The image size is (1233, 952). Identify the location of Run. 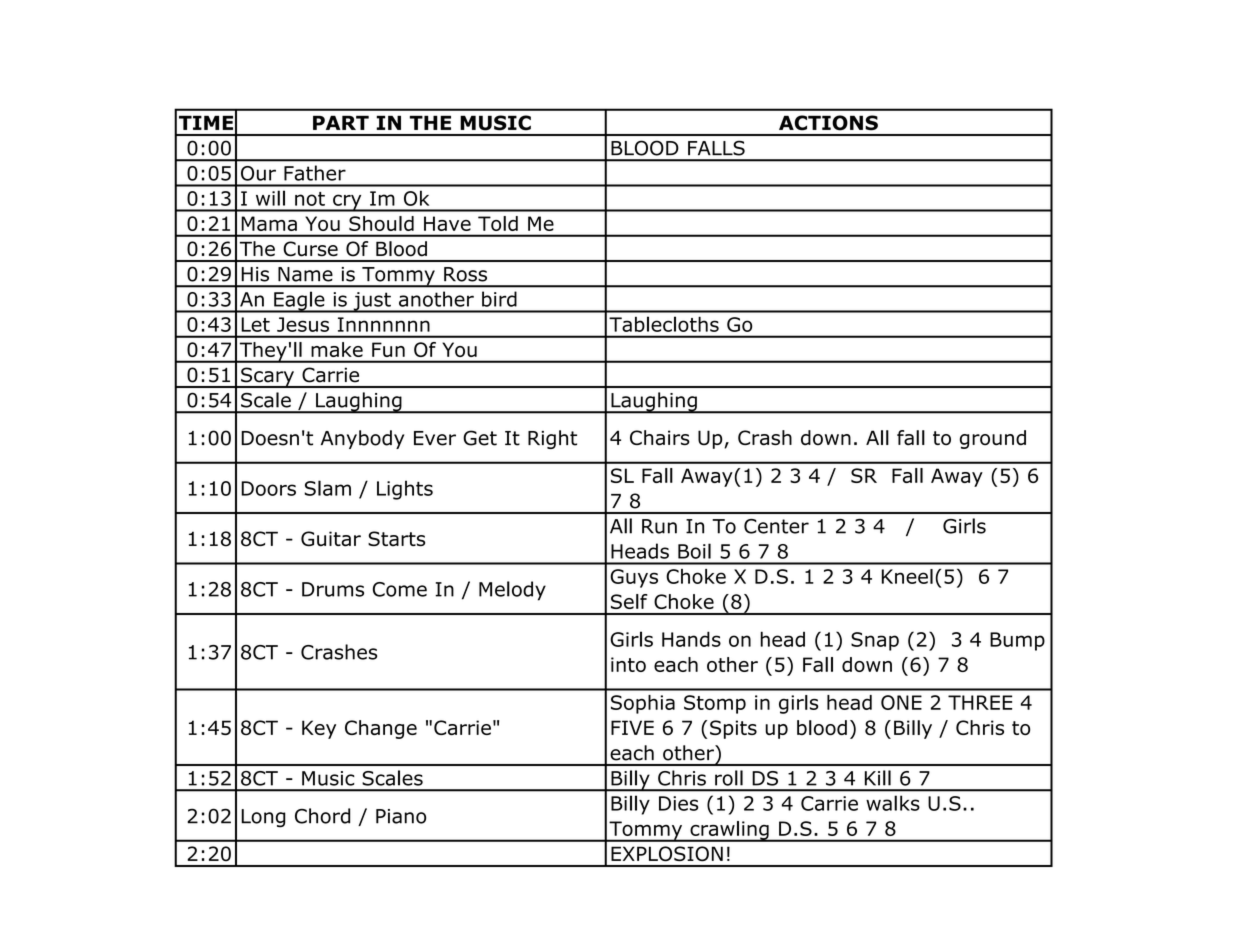
(659, 526).
